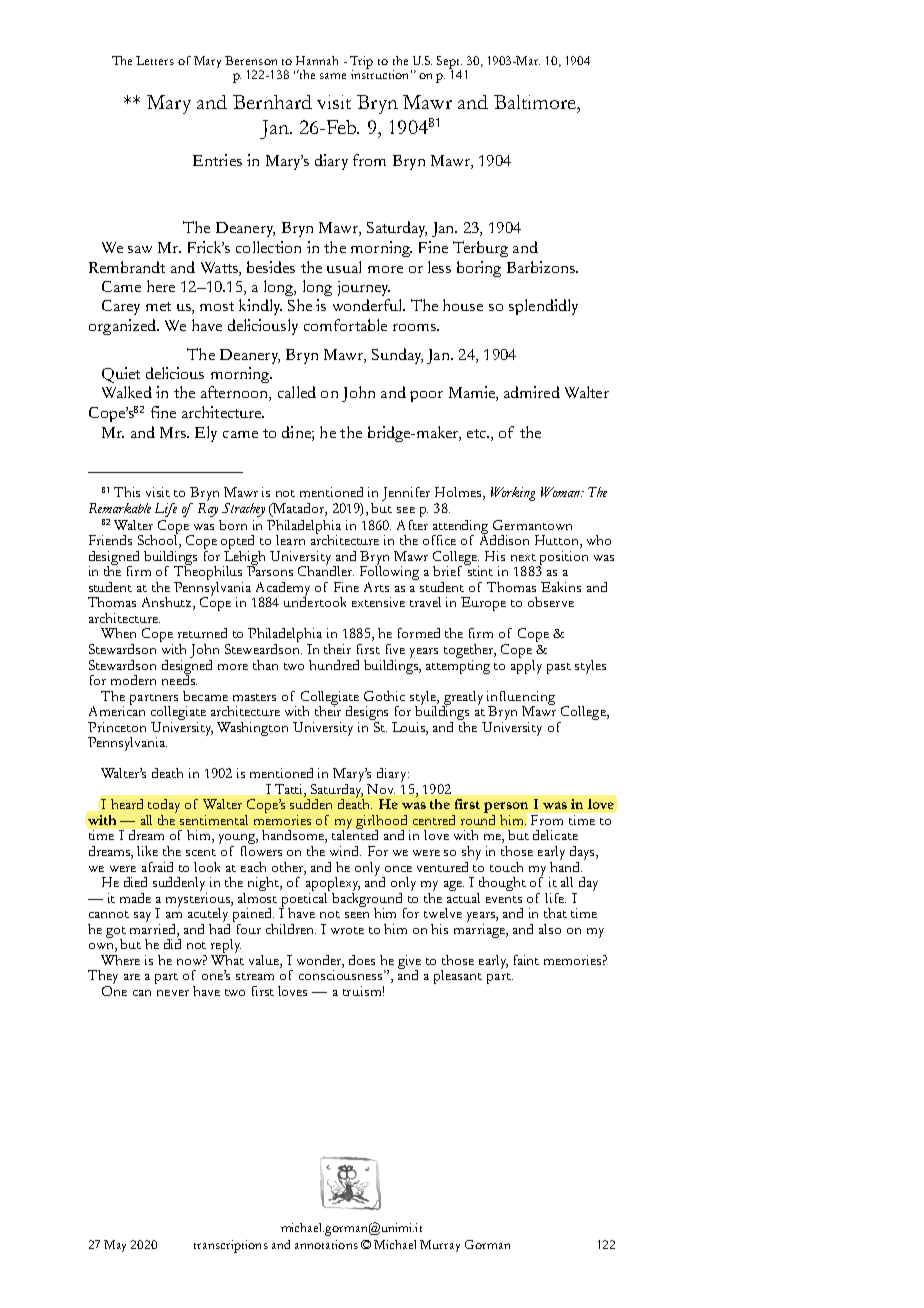 The image size is (924, 1308). I want to click on Mrs, so click(174, 432).
